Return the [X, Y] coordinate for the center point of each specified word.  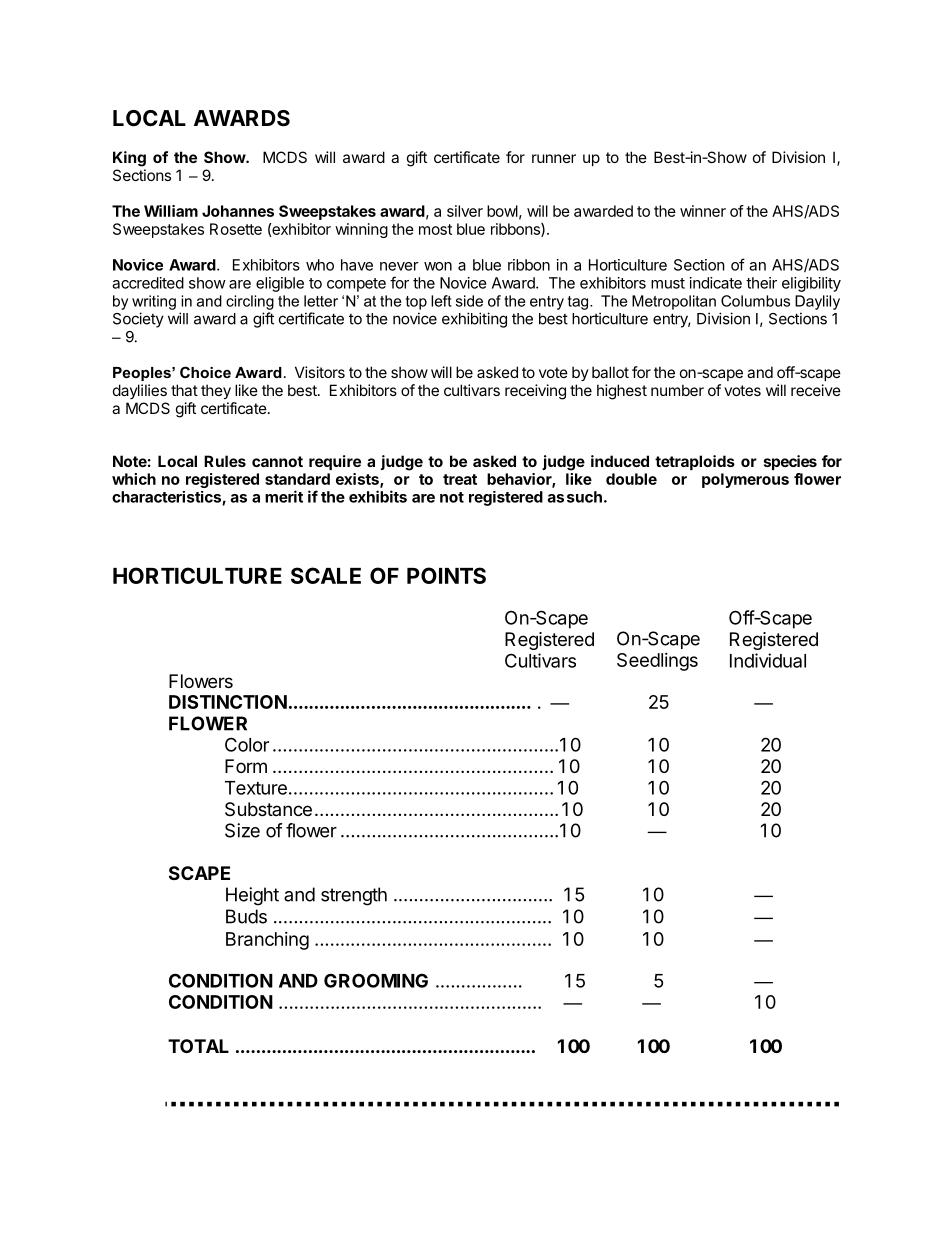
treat [460, 479]
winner [703, 211]
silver [465, 211]
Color [247, 744]
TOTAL [198, 1046]
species [790, 462]
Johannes [238, 211]
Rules [225, 461]
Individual [768, 660]
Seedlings [657, 662]
